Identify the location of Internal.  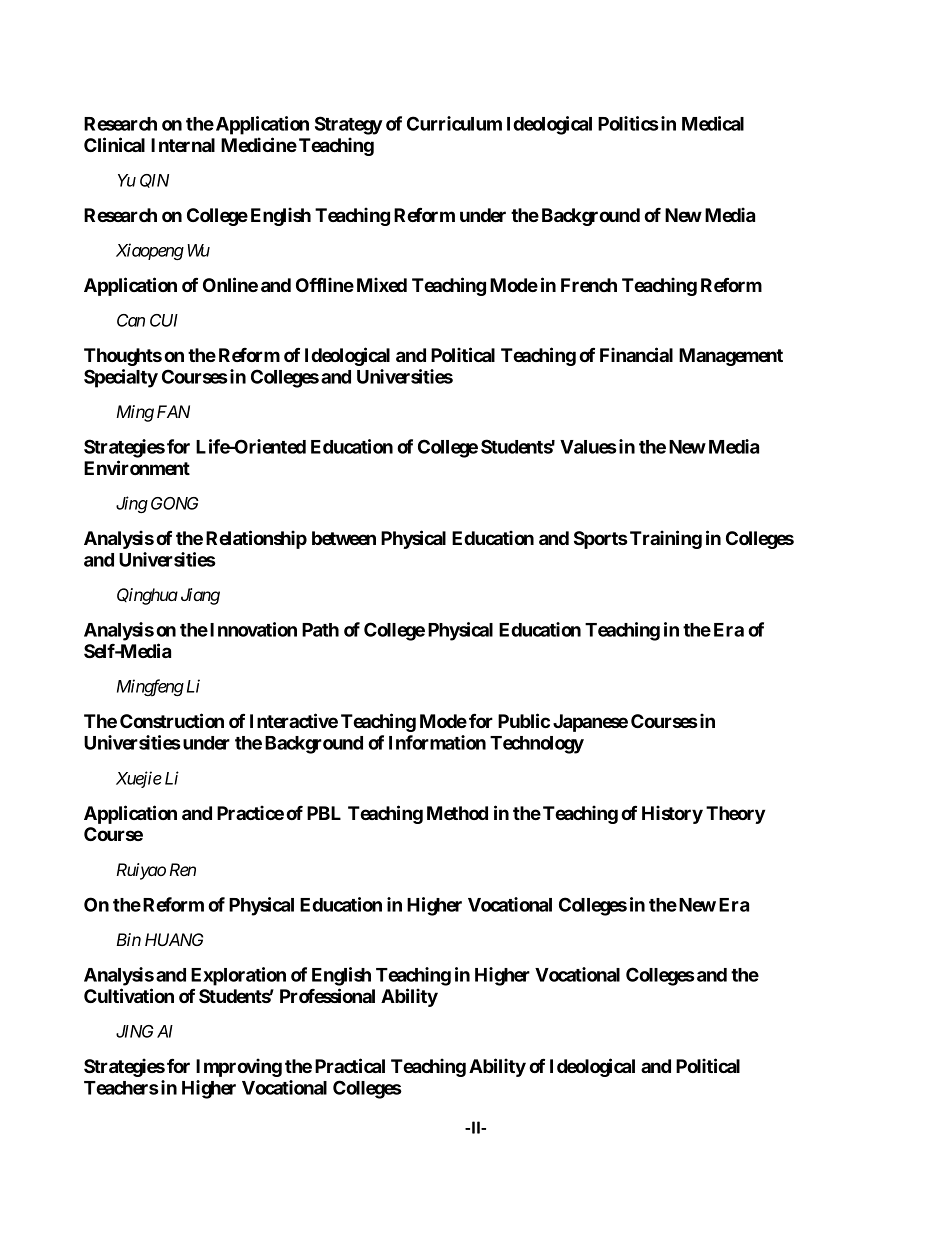
(183, 145).
